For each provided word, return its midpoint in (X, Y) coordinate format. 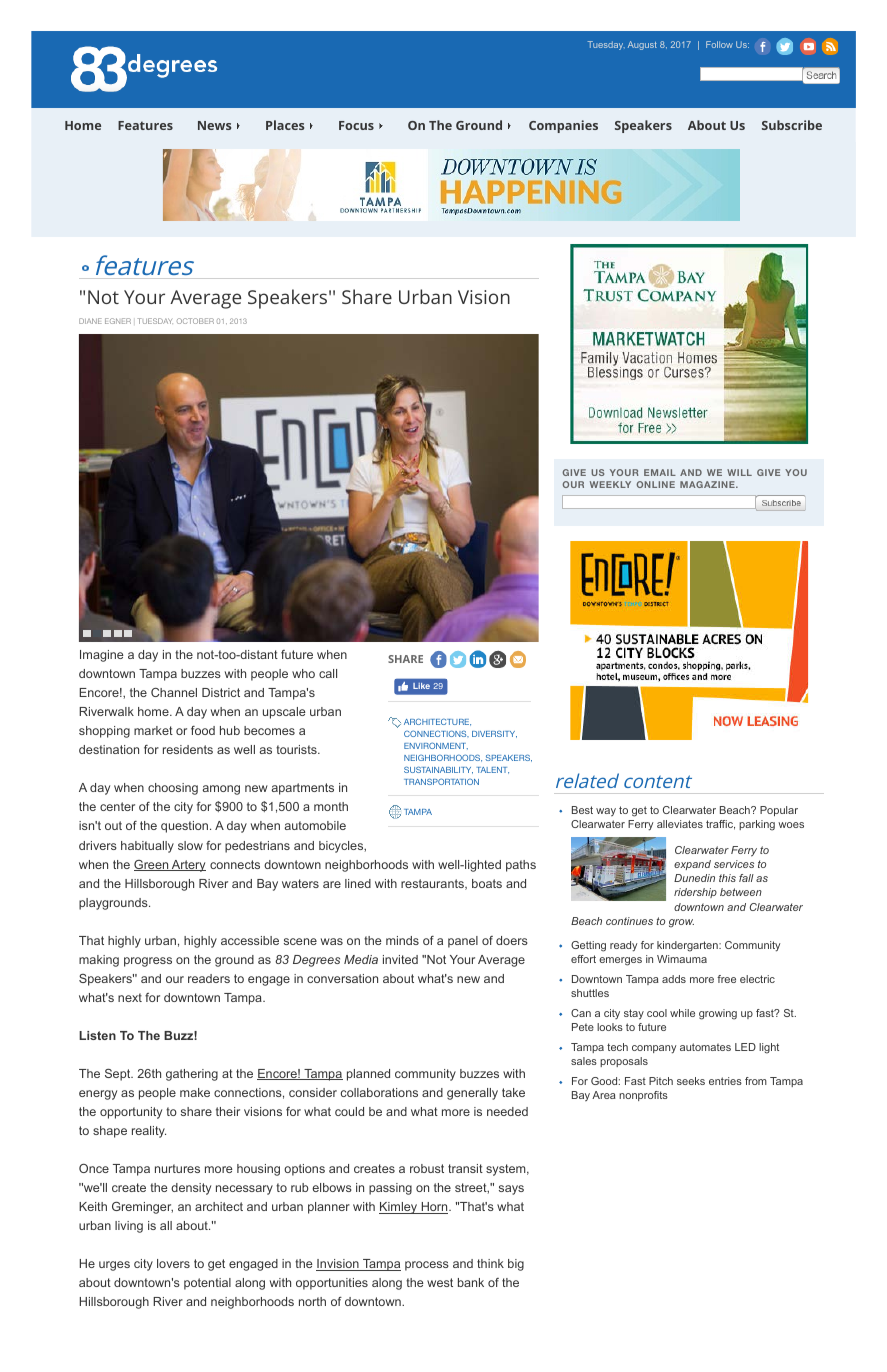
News (214, 125)
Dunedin (694, 878)
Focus (356, 125)
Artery (188, 866)
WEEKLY (610, 484)
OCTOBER (195, 321)
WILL (739, 472)
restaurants (433, 884)
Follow (719, 44)
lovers (173, 1263)
